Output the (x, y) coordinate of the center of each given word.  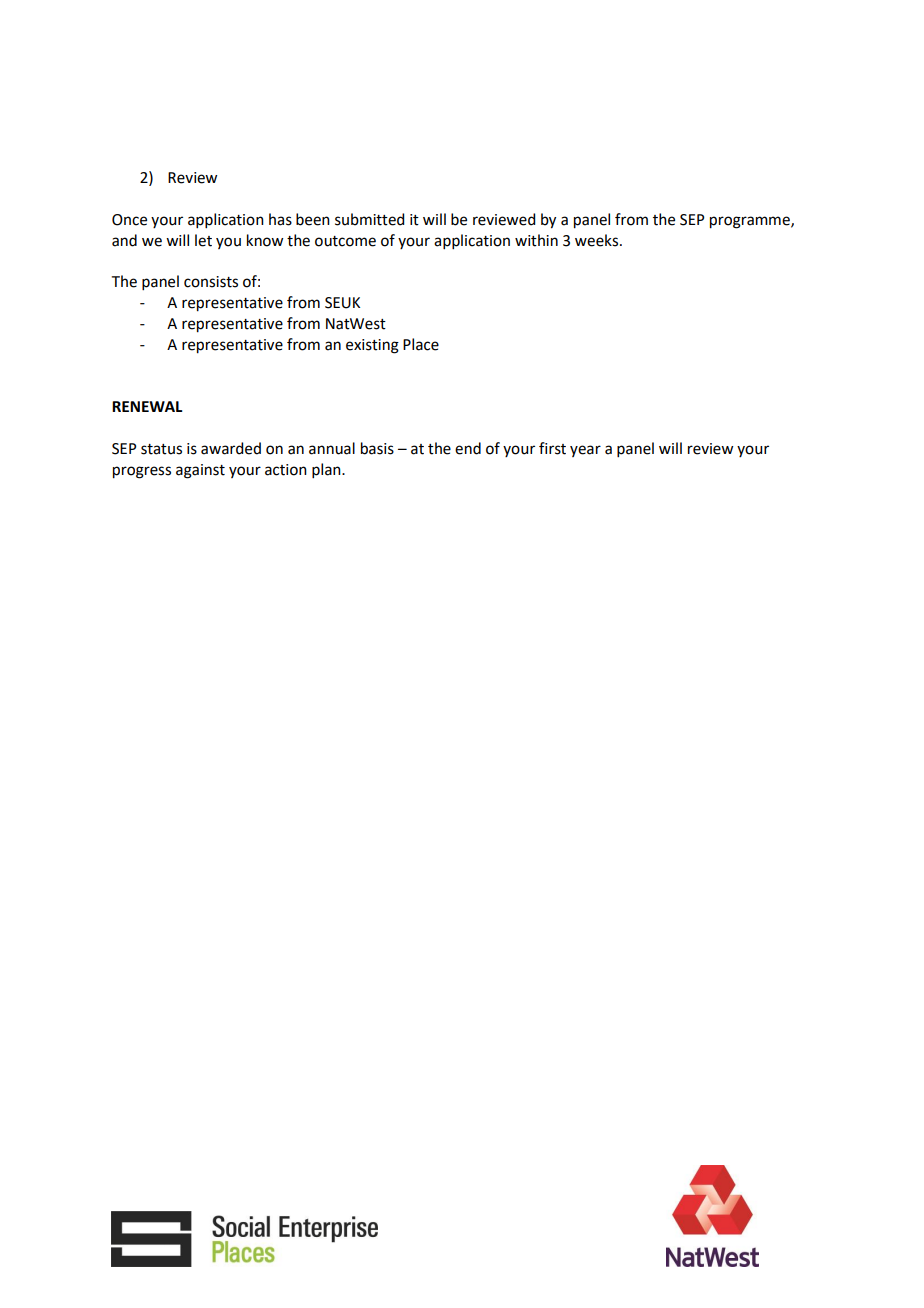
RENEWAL (147, 406)
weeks (596, 240)
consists (211, 282)
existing (372, 346)
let (203, 240)
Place (421, 344)
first (552, 448)
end (468, 448)
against (200, 471)
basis (377, 448)
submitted (369, 219)
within (536, 240)
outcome (345, 241)
